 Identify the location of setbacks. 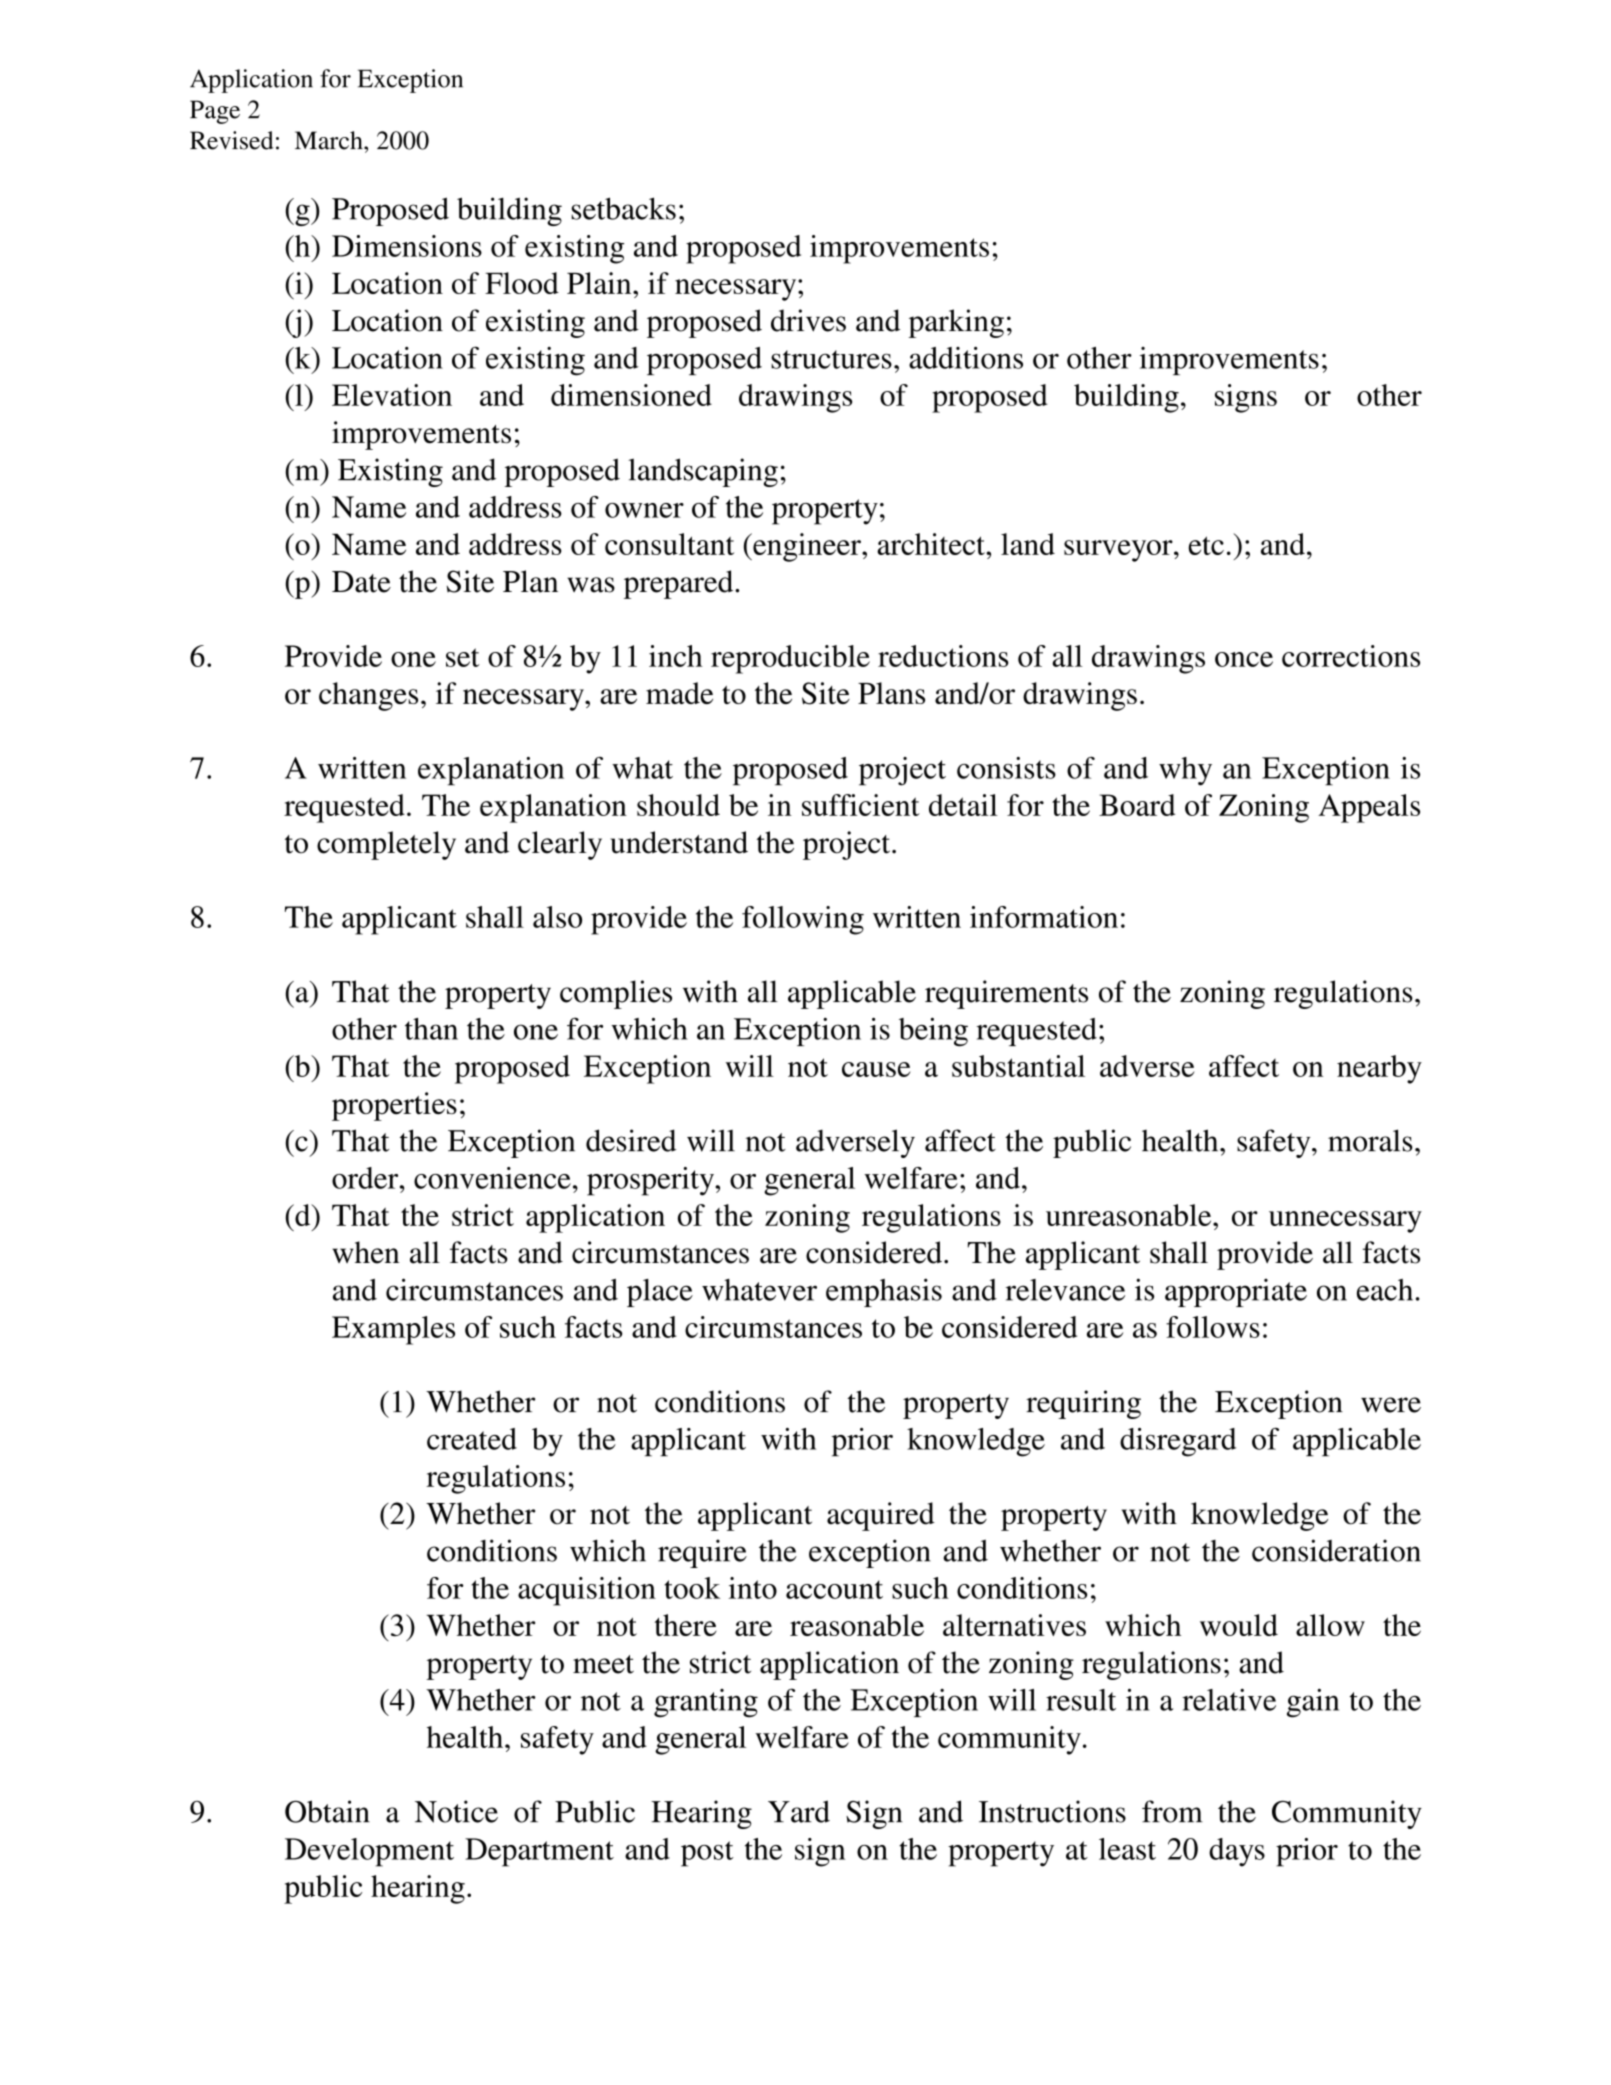
(623, 208).
